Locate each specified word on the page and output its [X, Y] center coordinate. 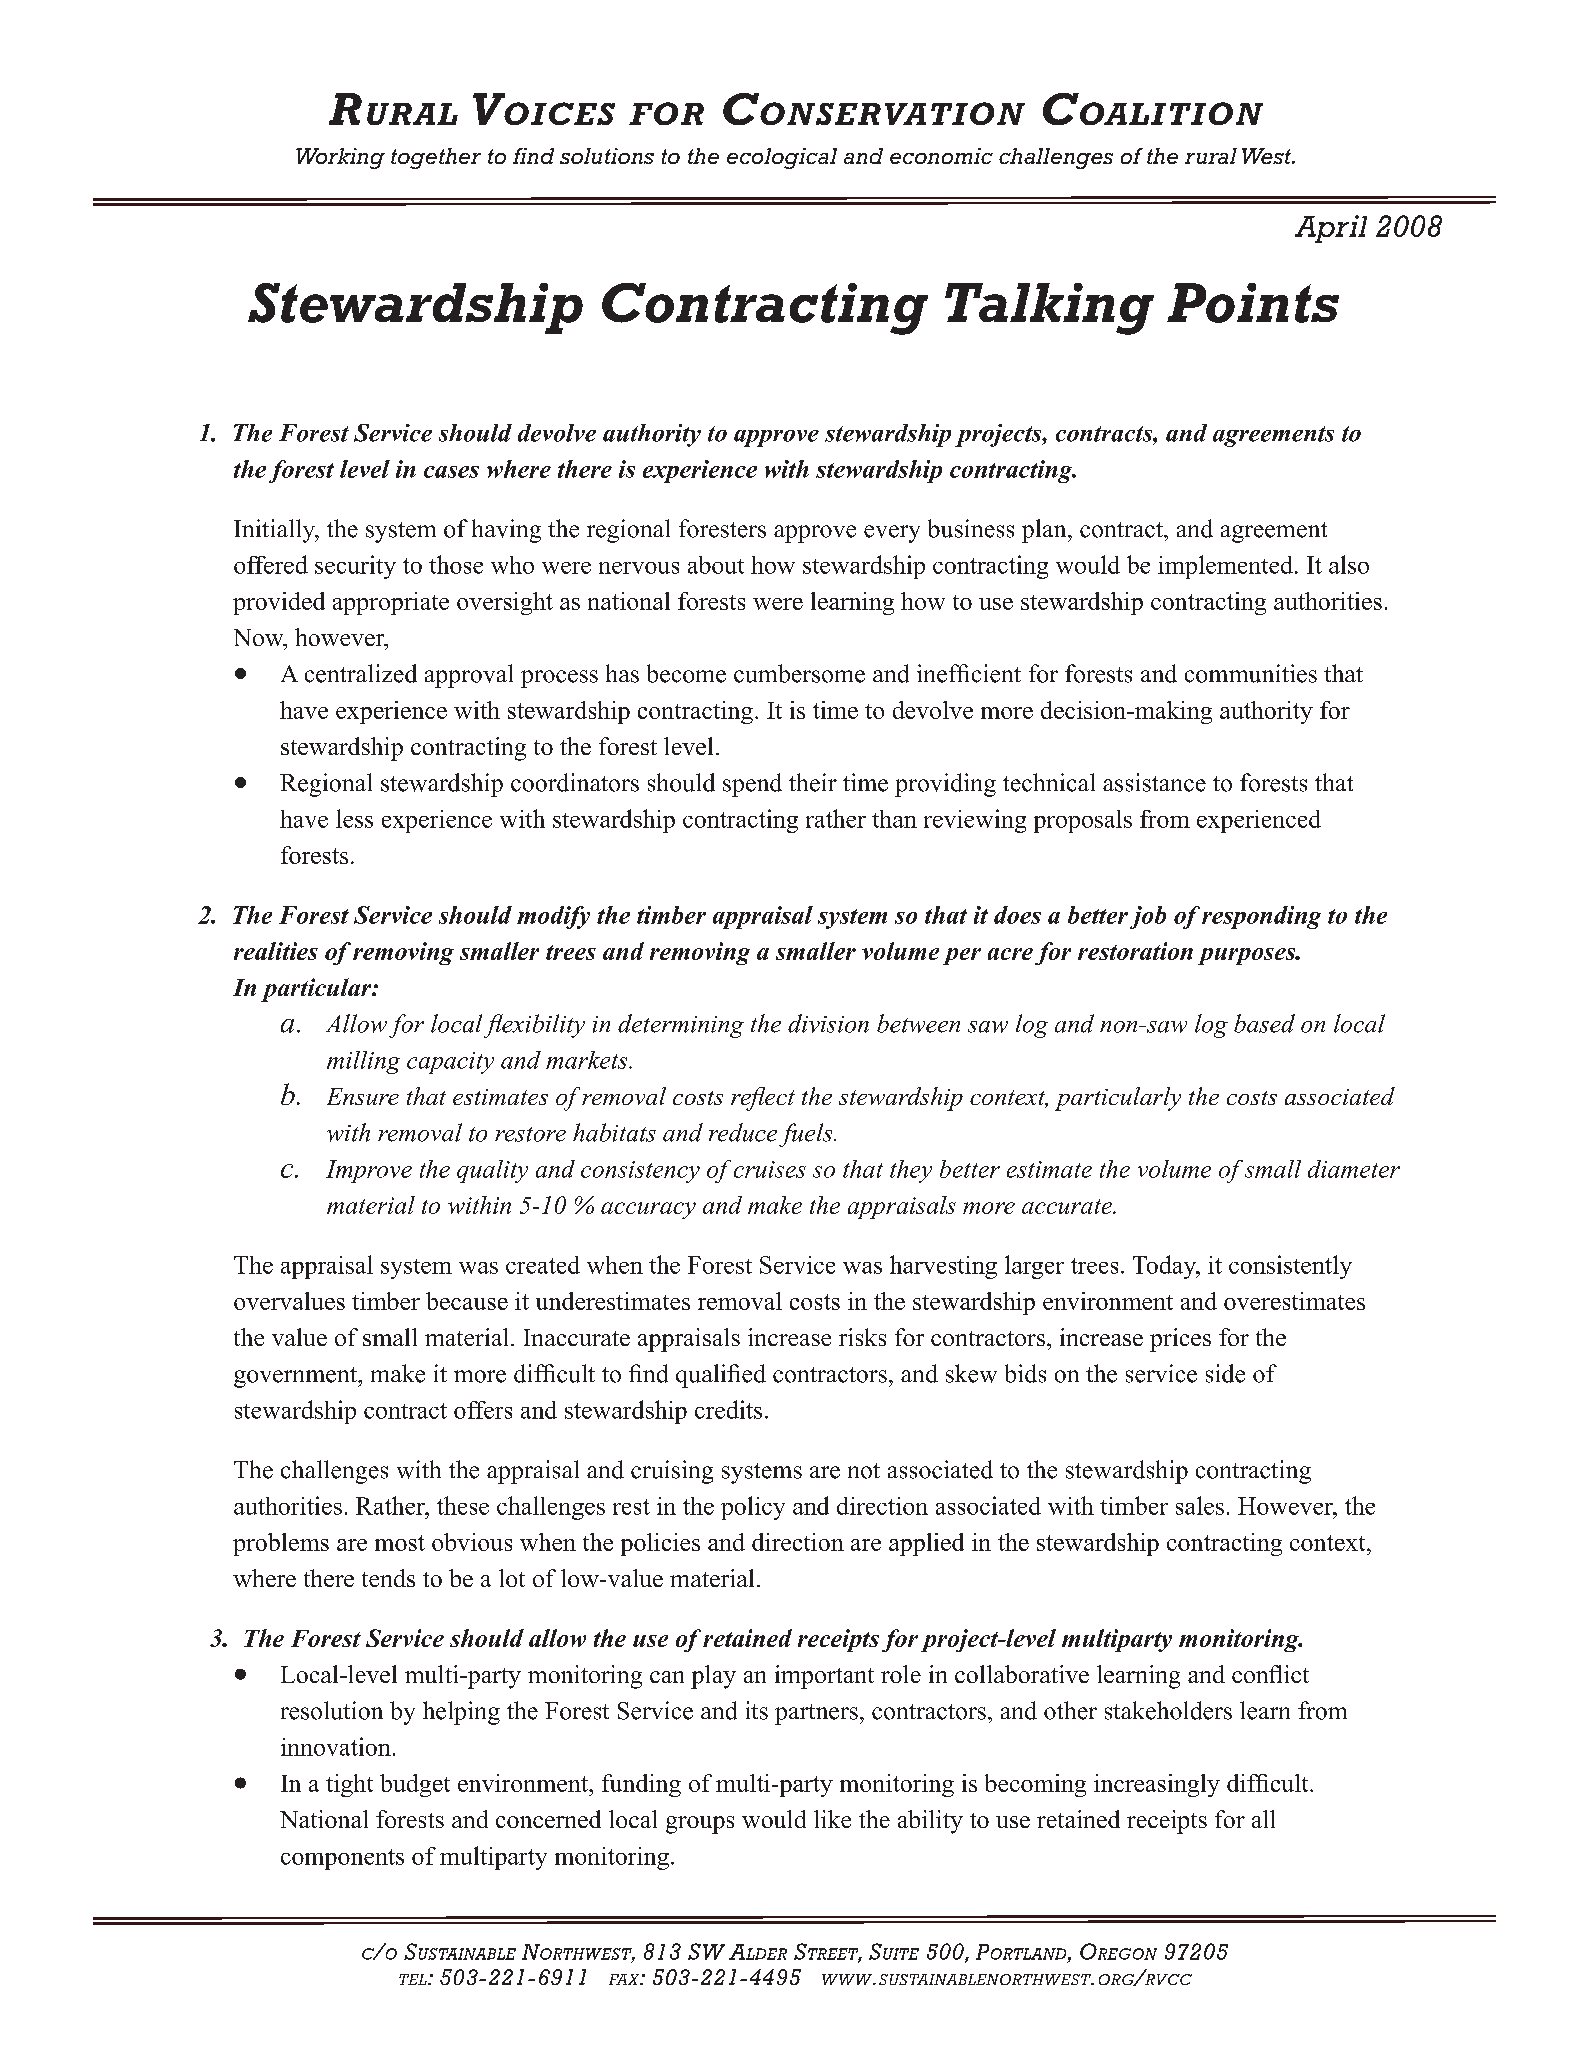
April [1331, 229]
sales [1200, 1505]
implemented [1225, 567]
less [354, 818]
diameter [1354, 1169]
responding [1261, 917]
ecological [782, 158]
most [400, 1543]
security [355, 567]
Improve [369, 1171]
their [813, 782]
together [436, 158]
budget [415, 1785]
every [892, 534]
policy [753, 1508]
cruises [770, 1169]
